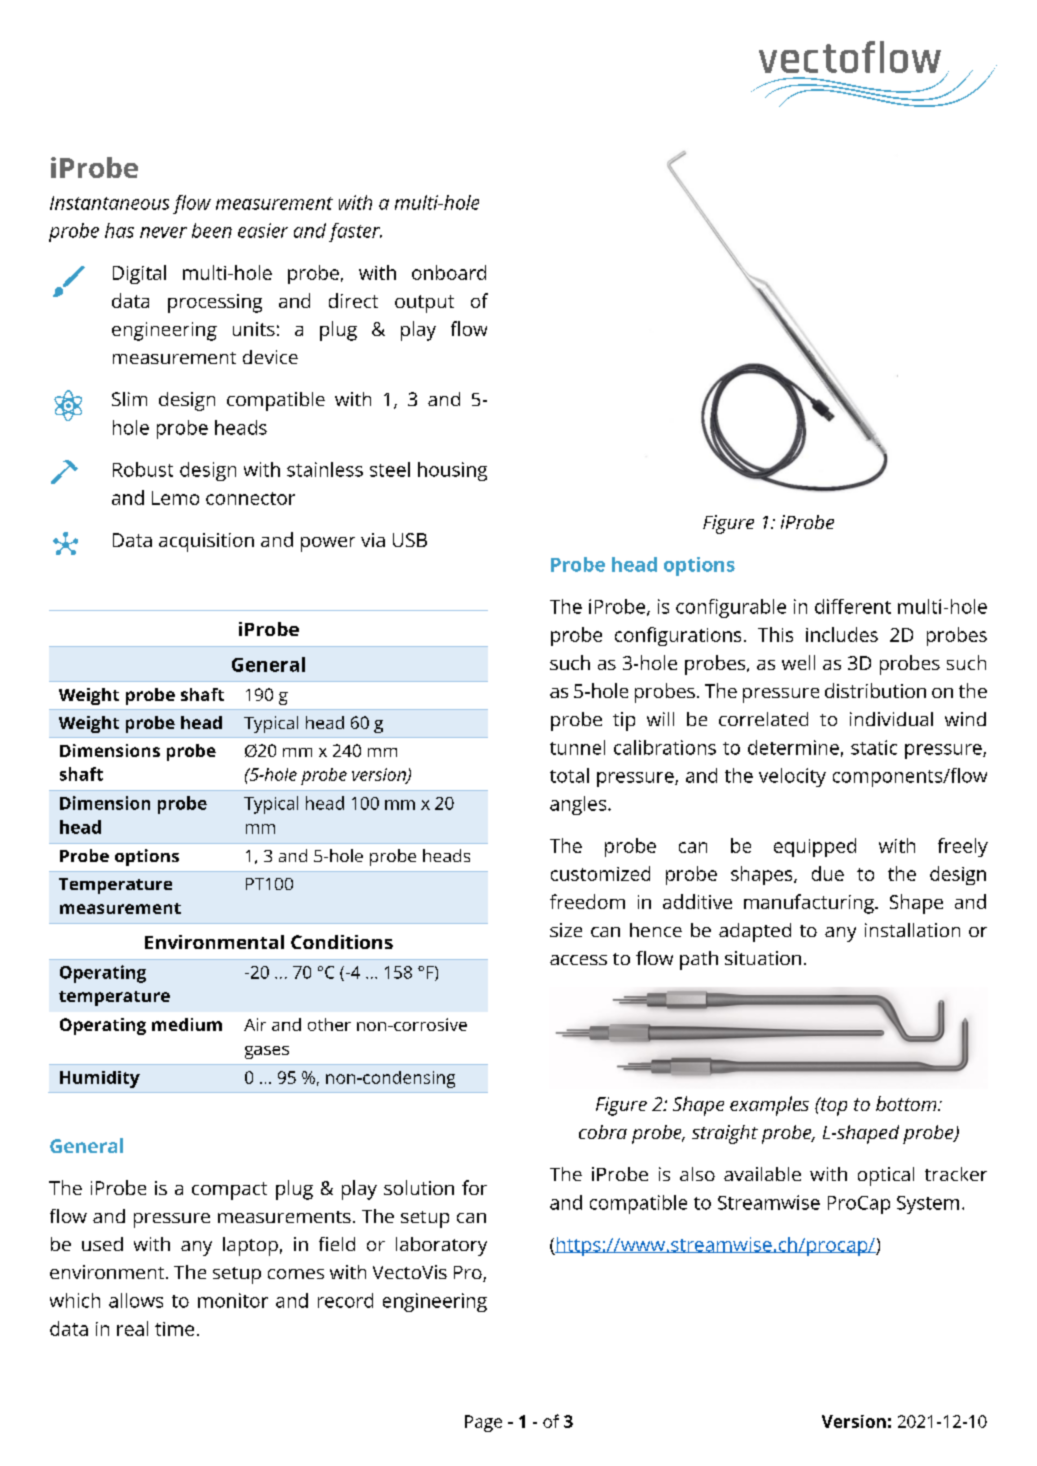 The image size is (1037, 1466). I want to click on System, so click(928, 1205).
